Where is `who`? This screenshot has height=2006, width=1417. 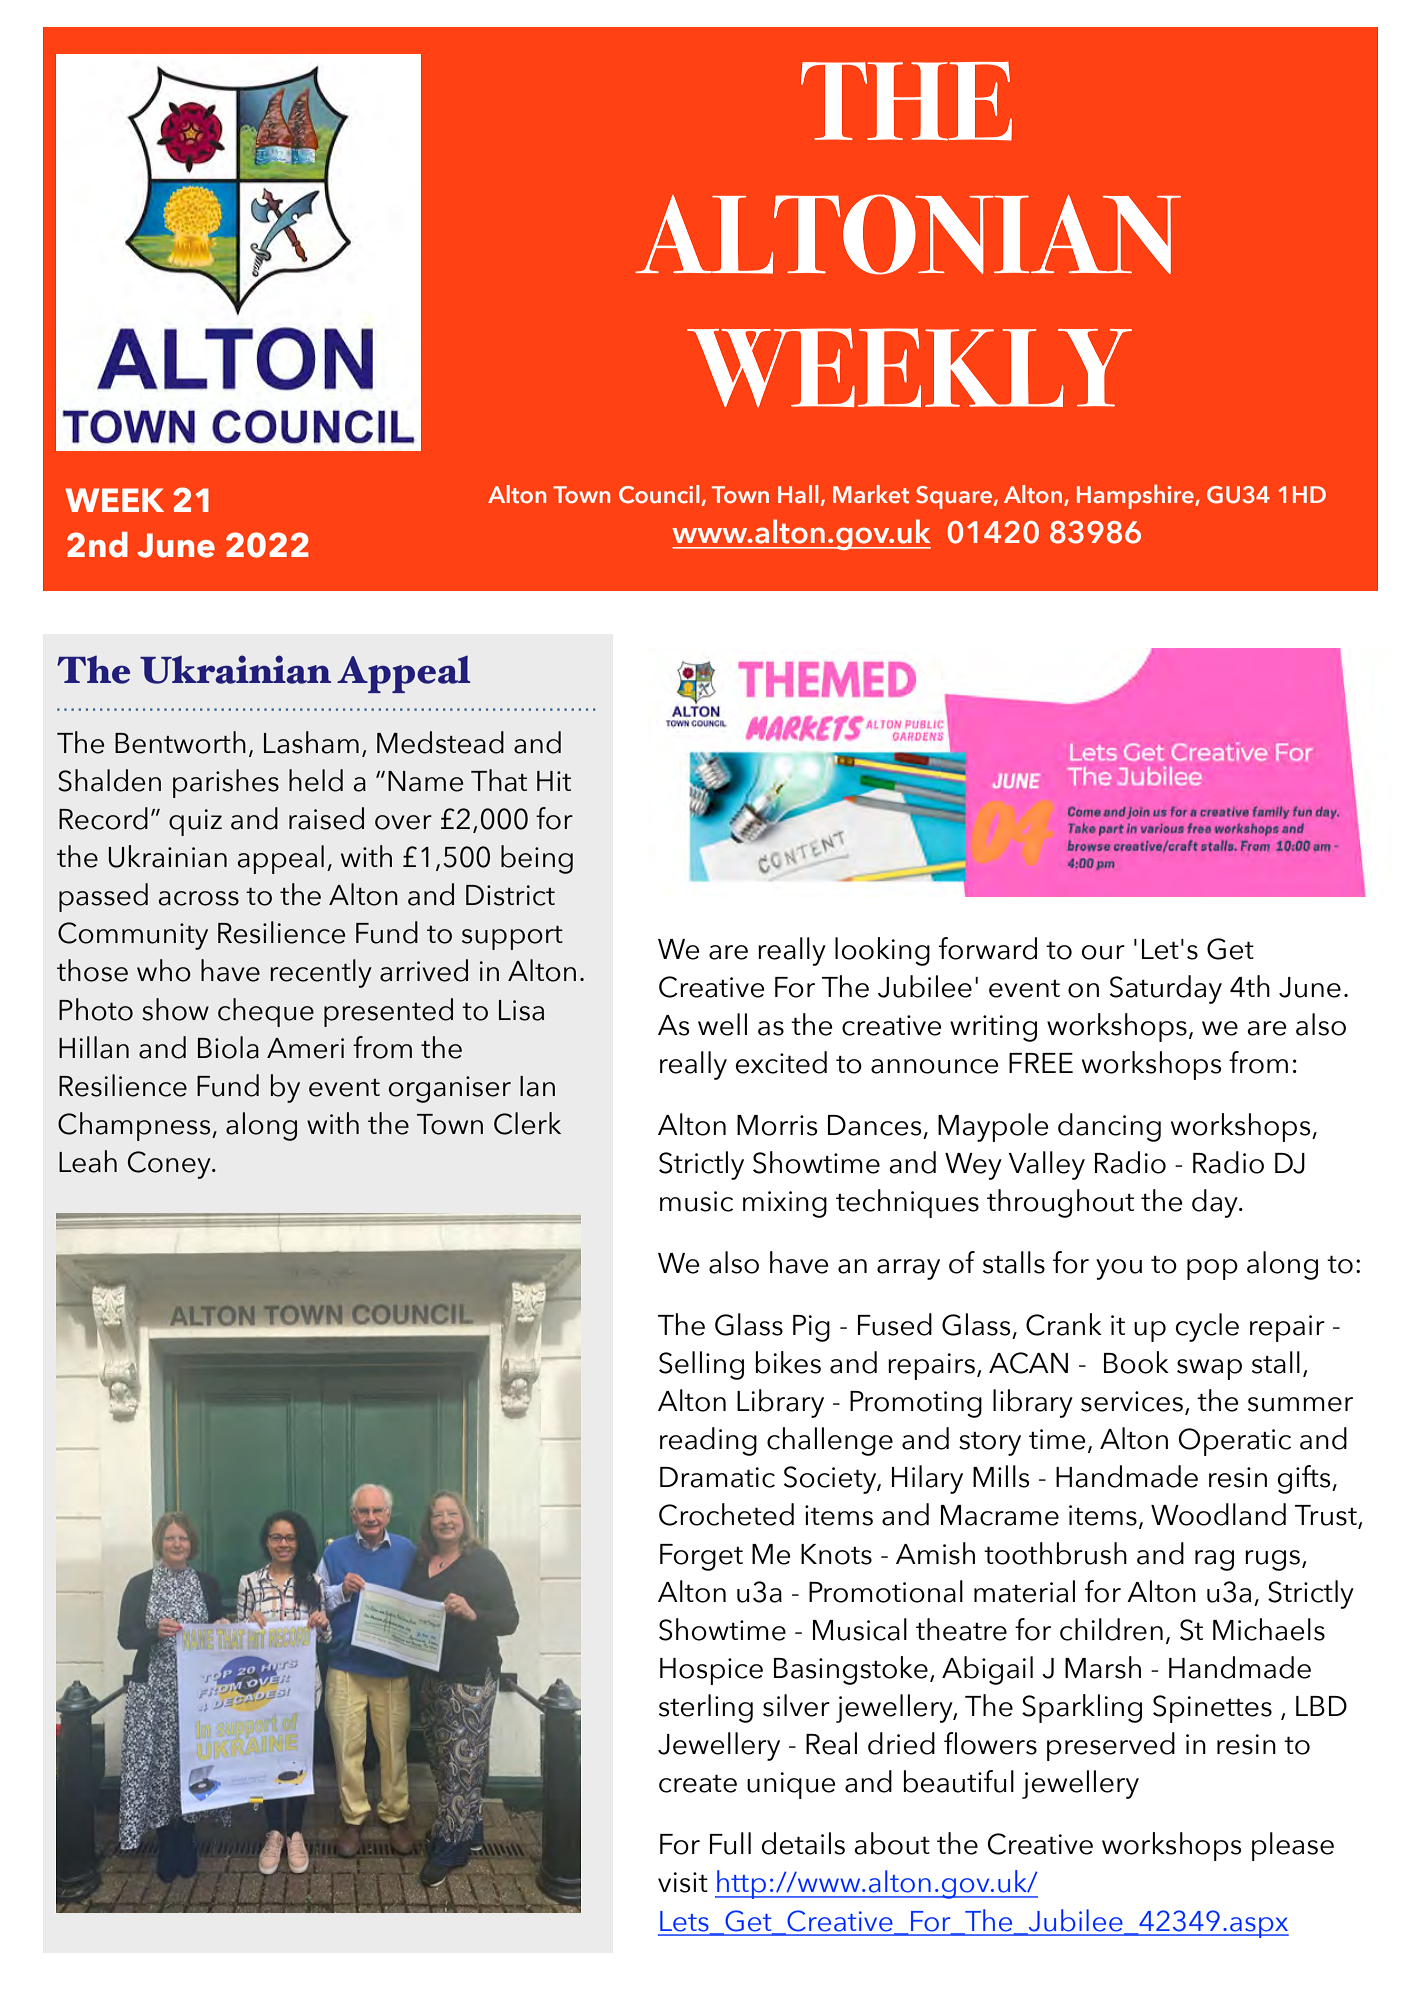 who is located at coordinates (164, 970).
